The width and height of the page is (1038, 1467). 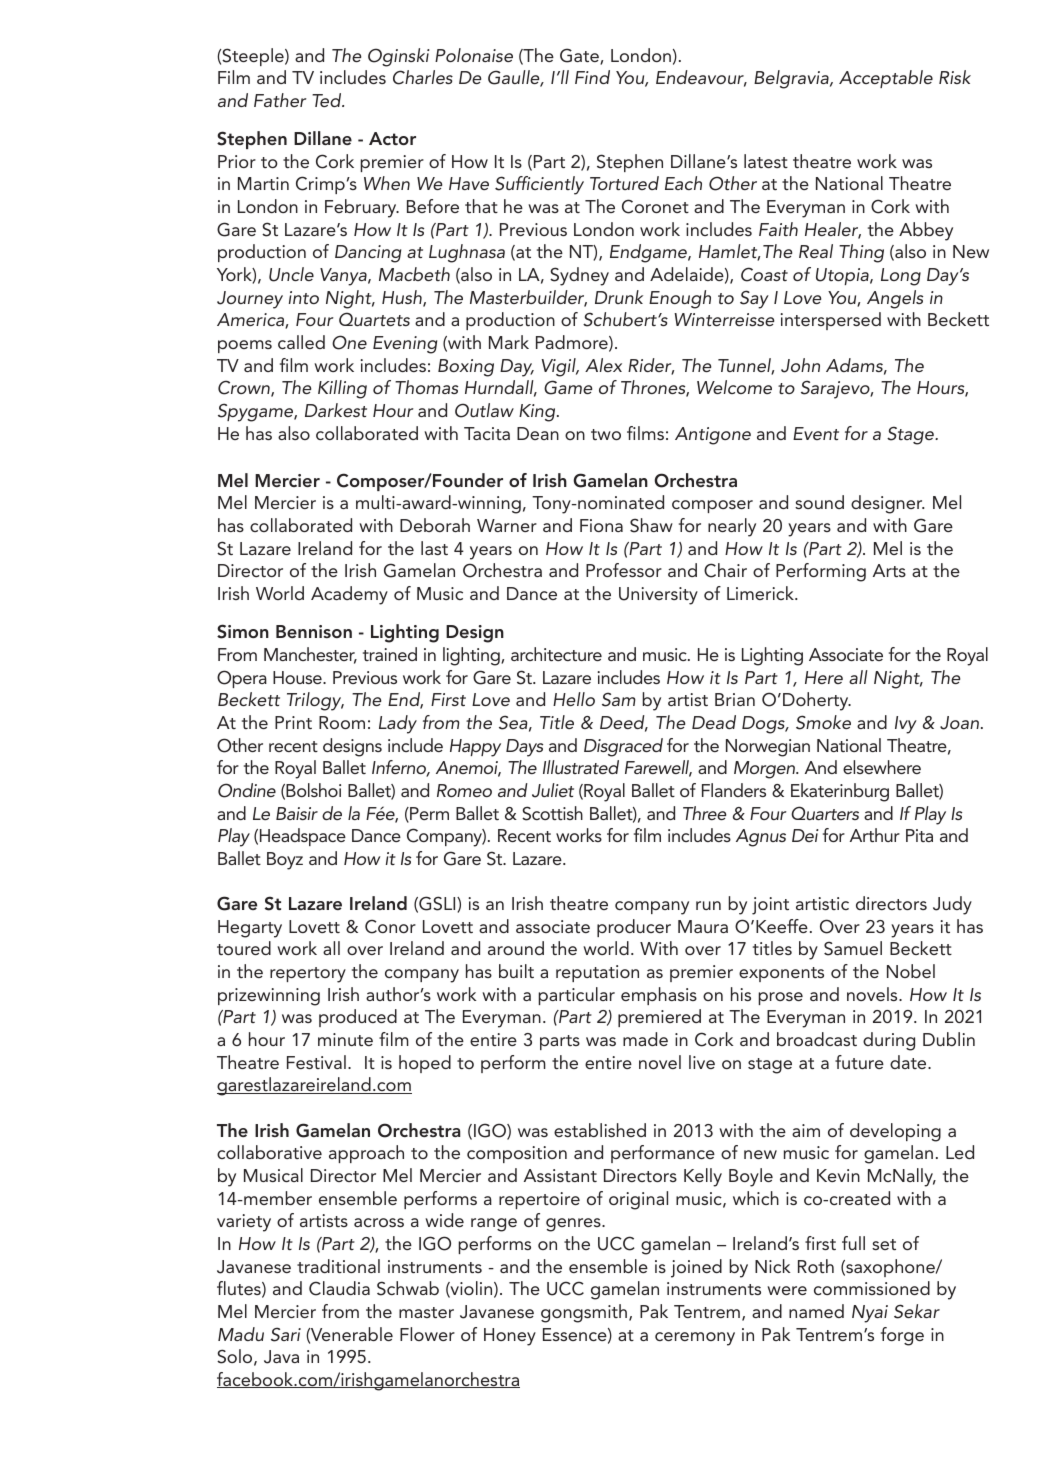 What do you see at coordinates (280, 100) in the page?
I see `Father` at bounding box center [280, 100].
